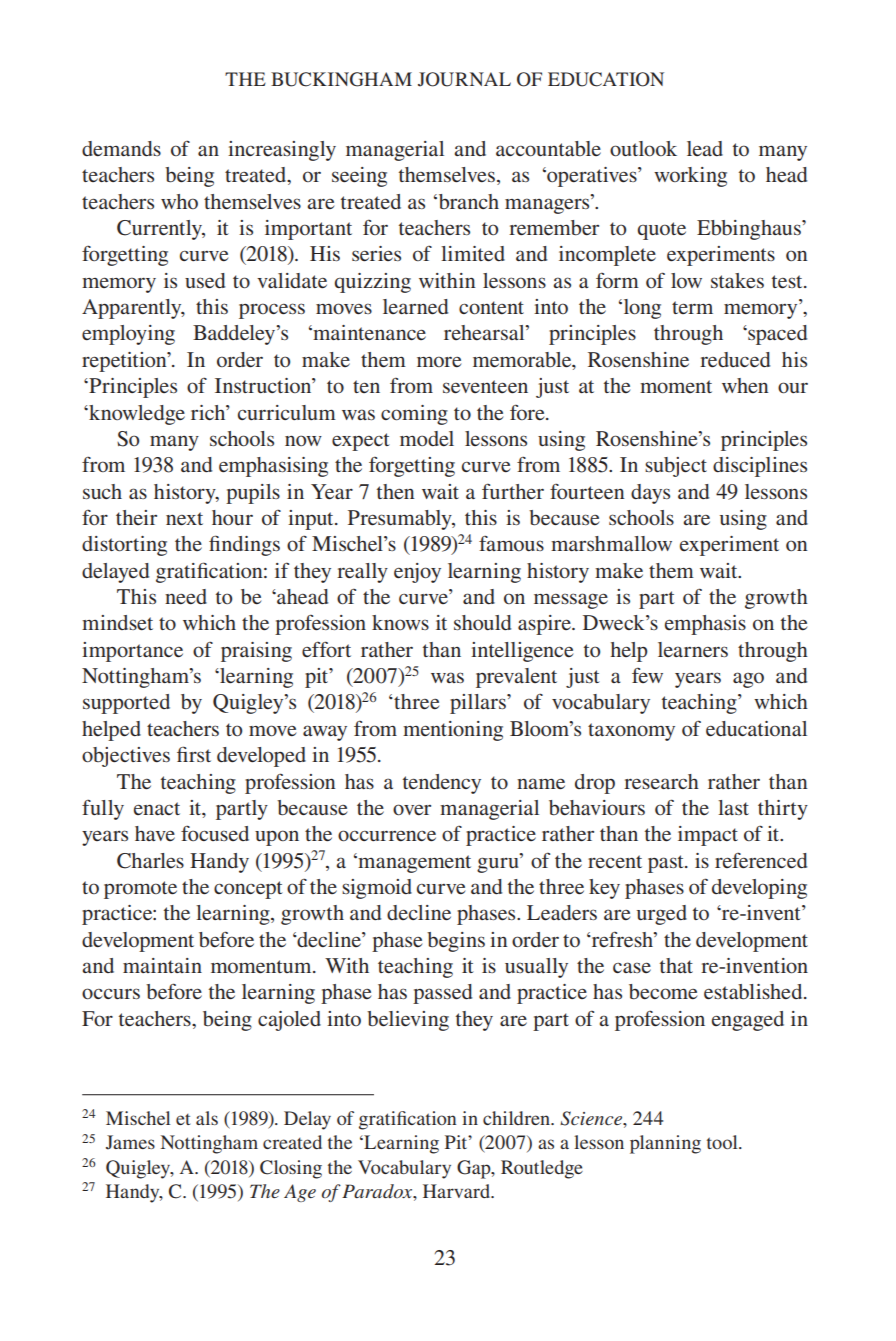 This page has width=896, height=1341. What do you see at coordinates (693, 649) in the page?
I see `learners` at bounding box center [693, 649].
